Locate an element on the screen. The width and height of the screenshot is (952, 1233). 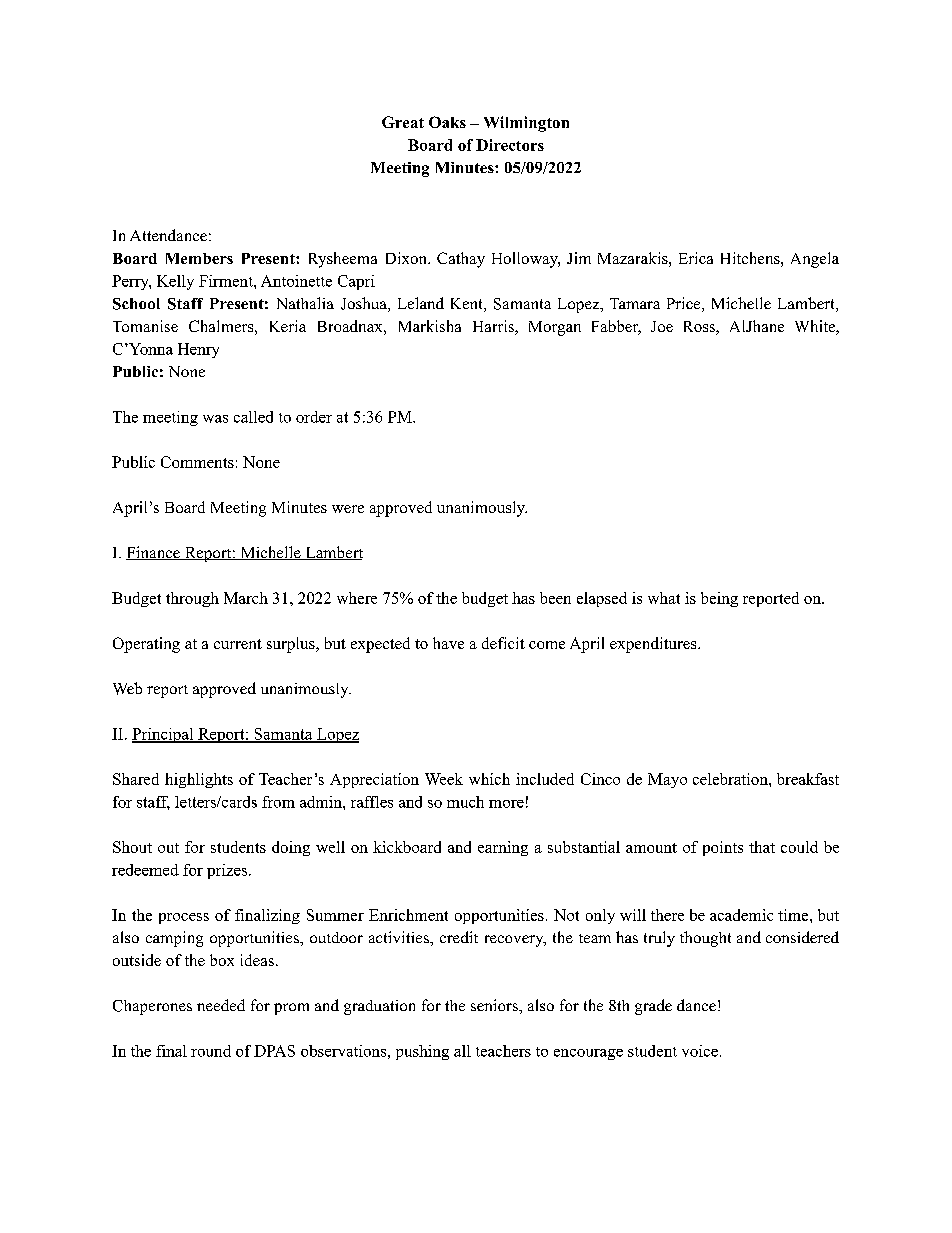
Henry is located at coordinates (198, 350).
